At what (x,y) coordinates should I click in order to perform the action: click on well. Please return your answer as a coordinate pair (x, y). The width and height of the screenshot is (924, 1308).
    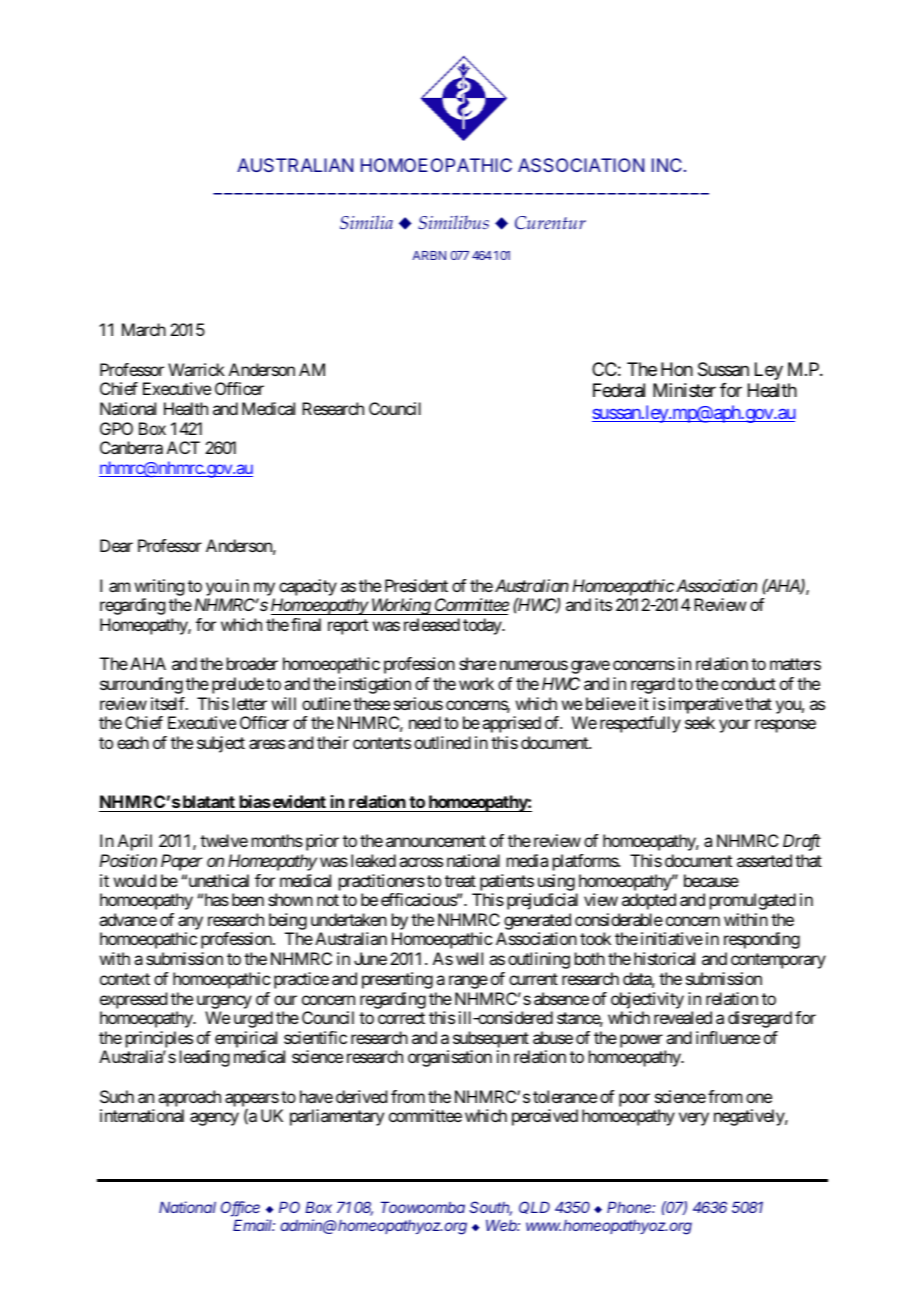
    Looking at the image, I should click on (469, 958).
